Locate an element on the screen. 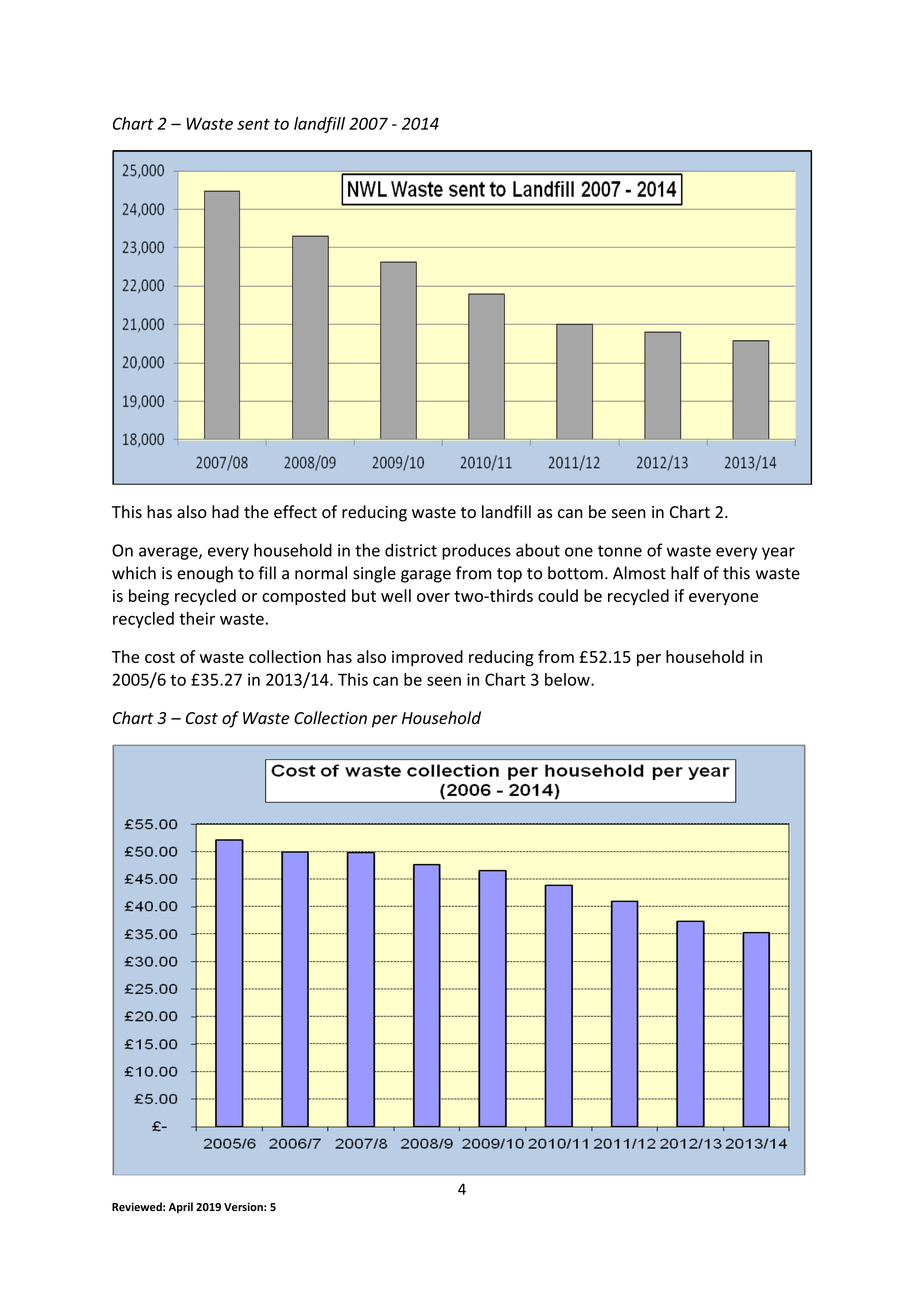 This screenshot has width=924, height=1308. improved is located at coordinates (427, 658).
